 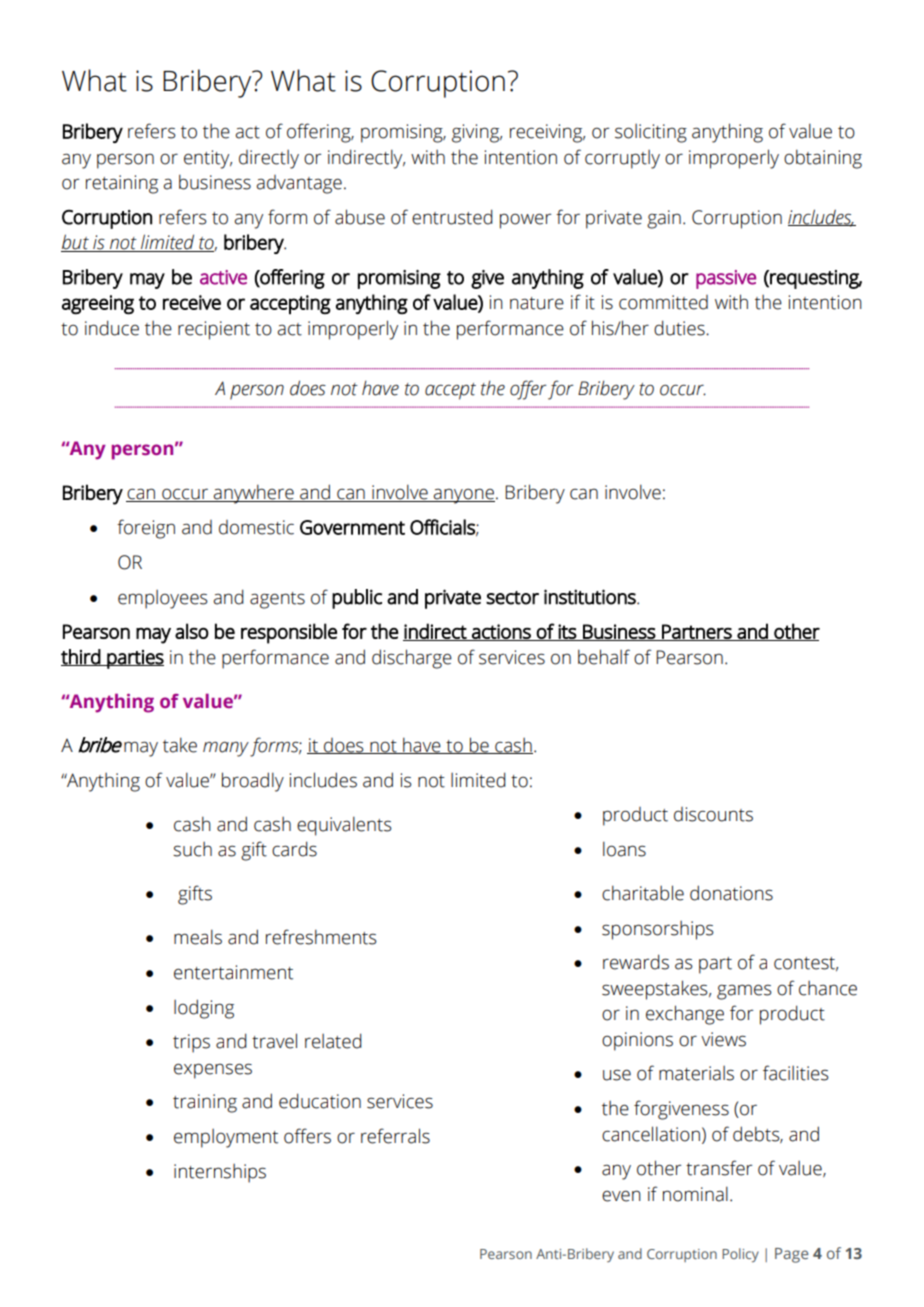 What do you see at coordinates (412, 659) in the screenshot?
I see `discharge` at bounding box center [412, 659].
